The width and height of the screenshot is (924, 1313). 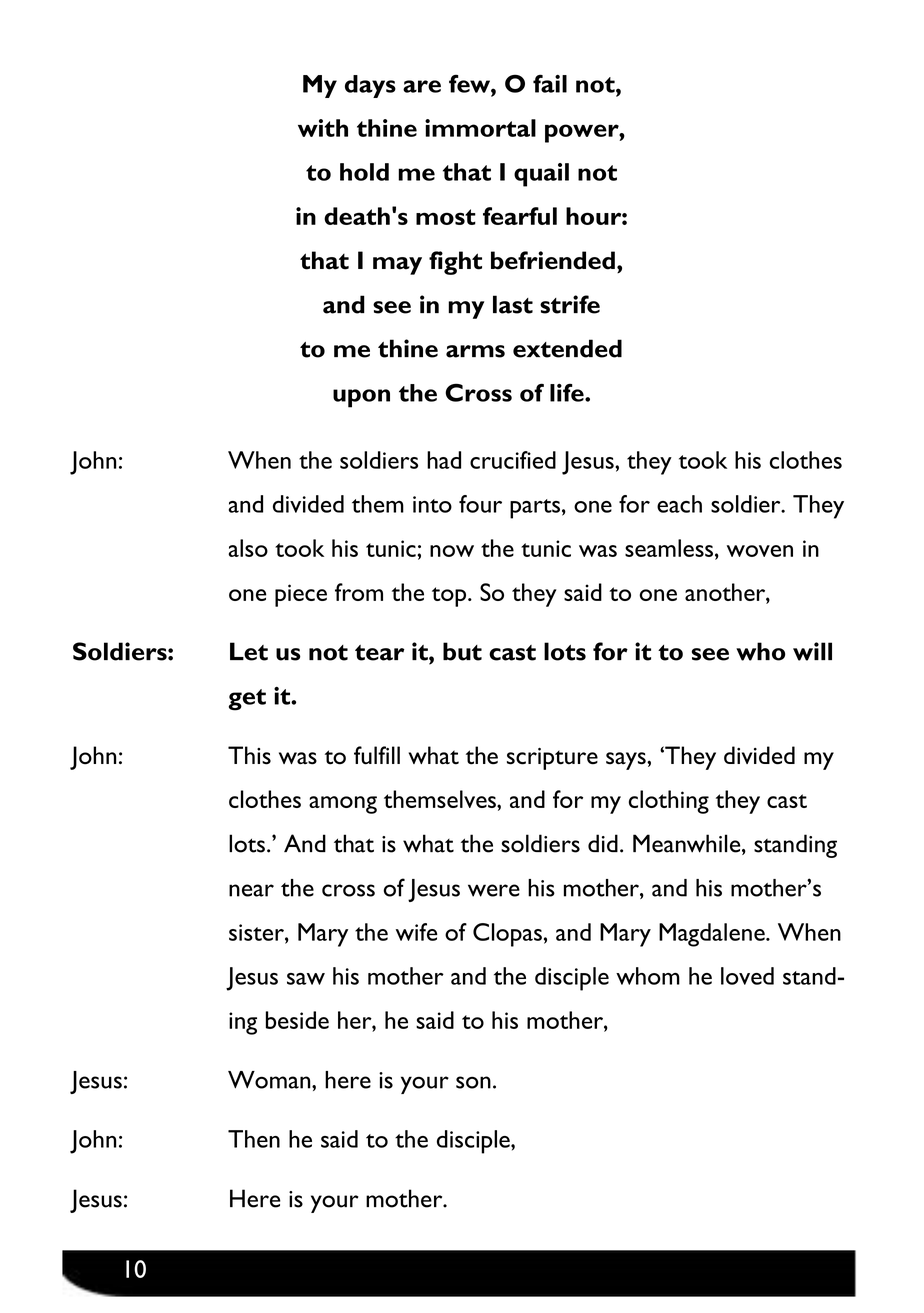 What do you see at coordinates (553, 260) in the screenshot?
I see `befriended` at bounding box center [553, 260].
